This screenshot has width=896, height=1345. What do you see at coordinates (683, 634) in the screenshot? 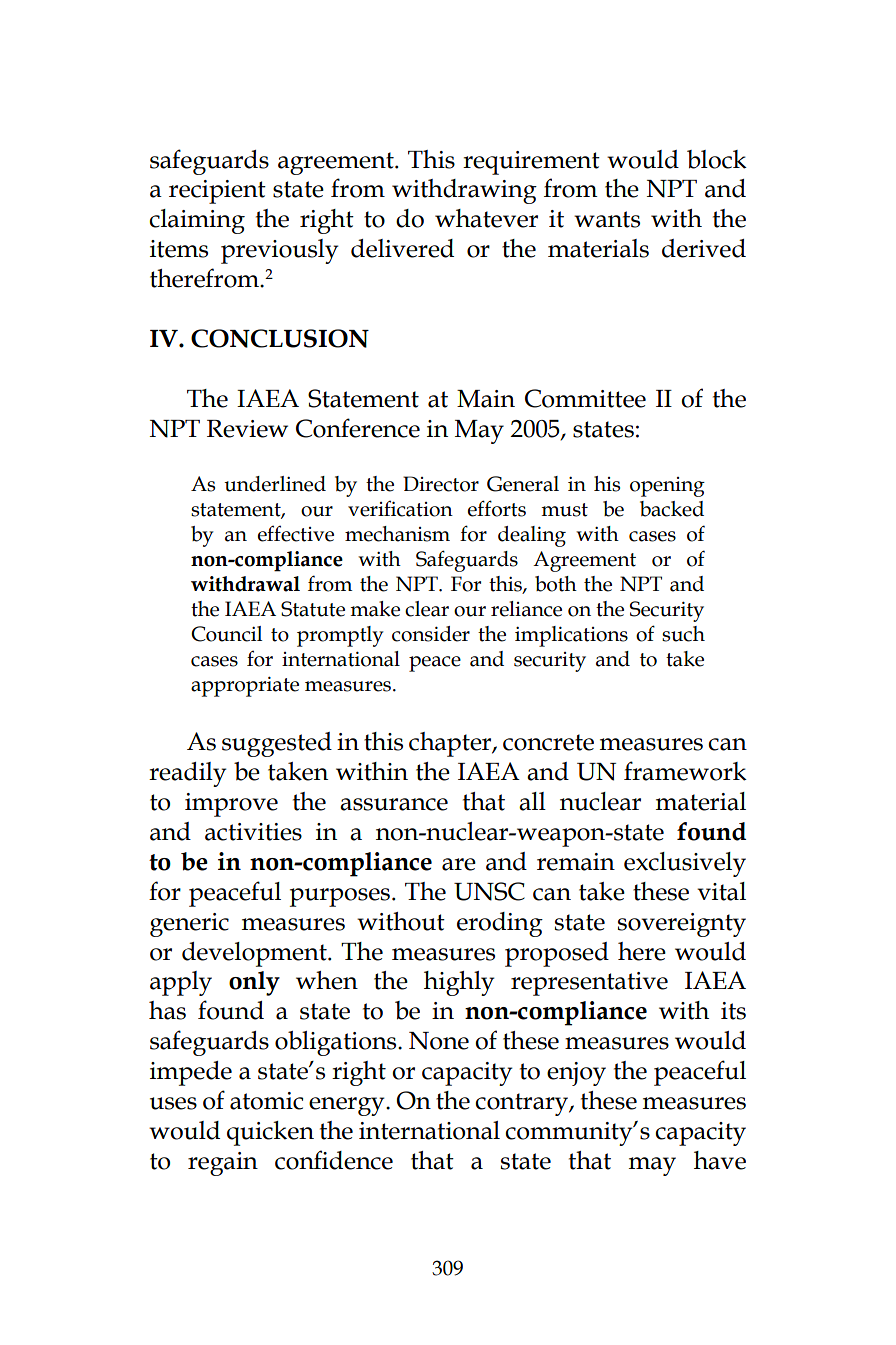
I see `such` at bounding box center [683, 634].
